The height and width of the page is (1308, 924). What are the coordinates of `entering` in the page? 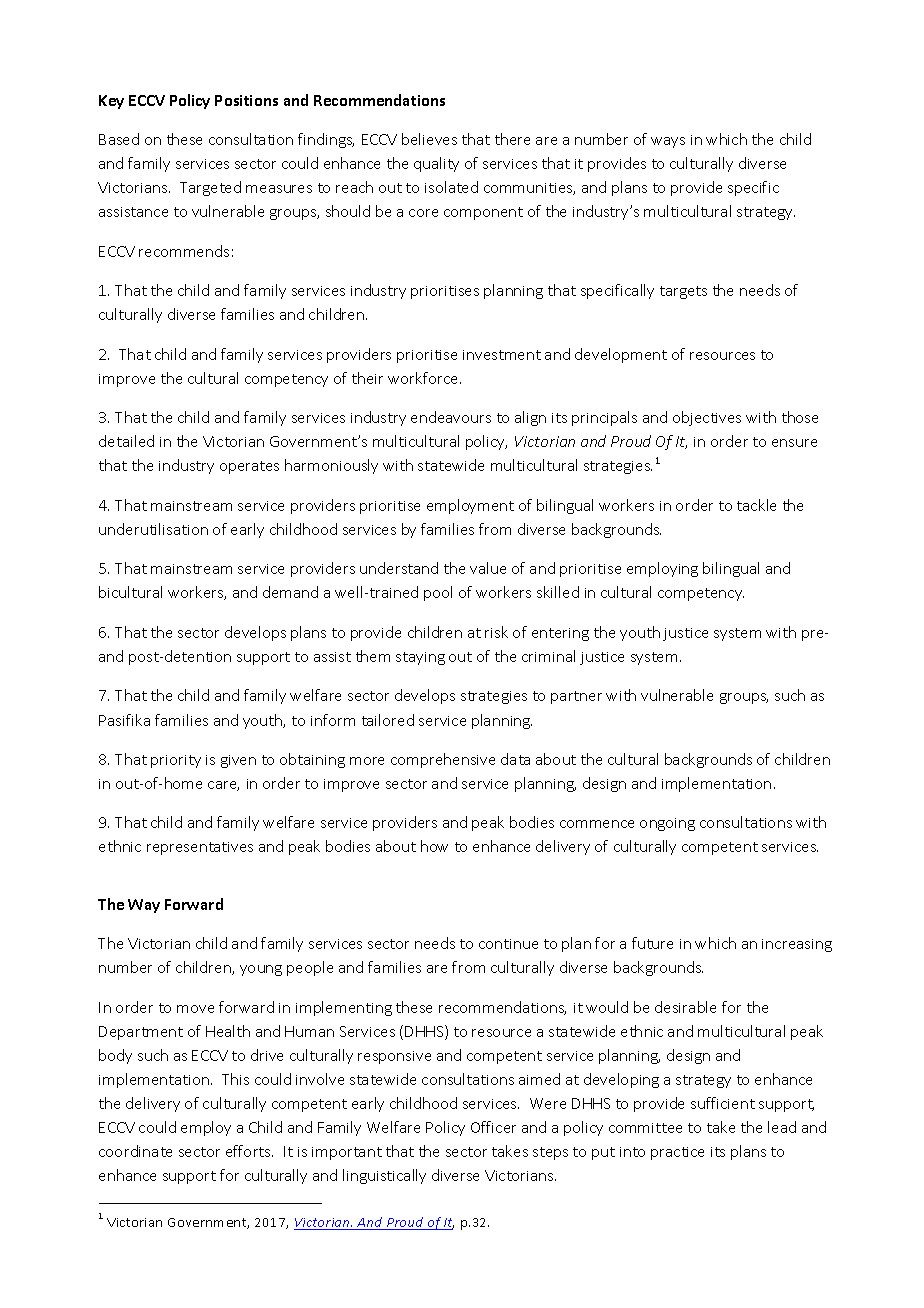 It's located at (560, 634).
